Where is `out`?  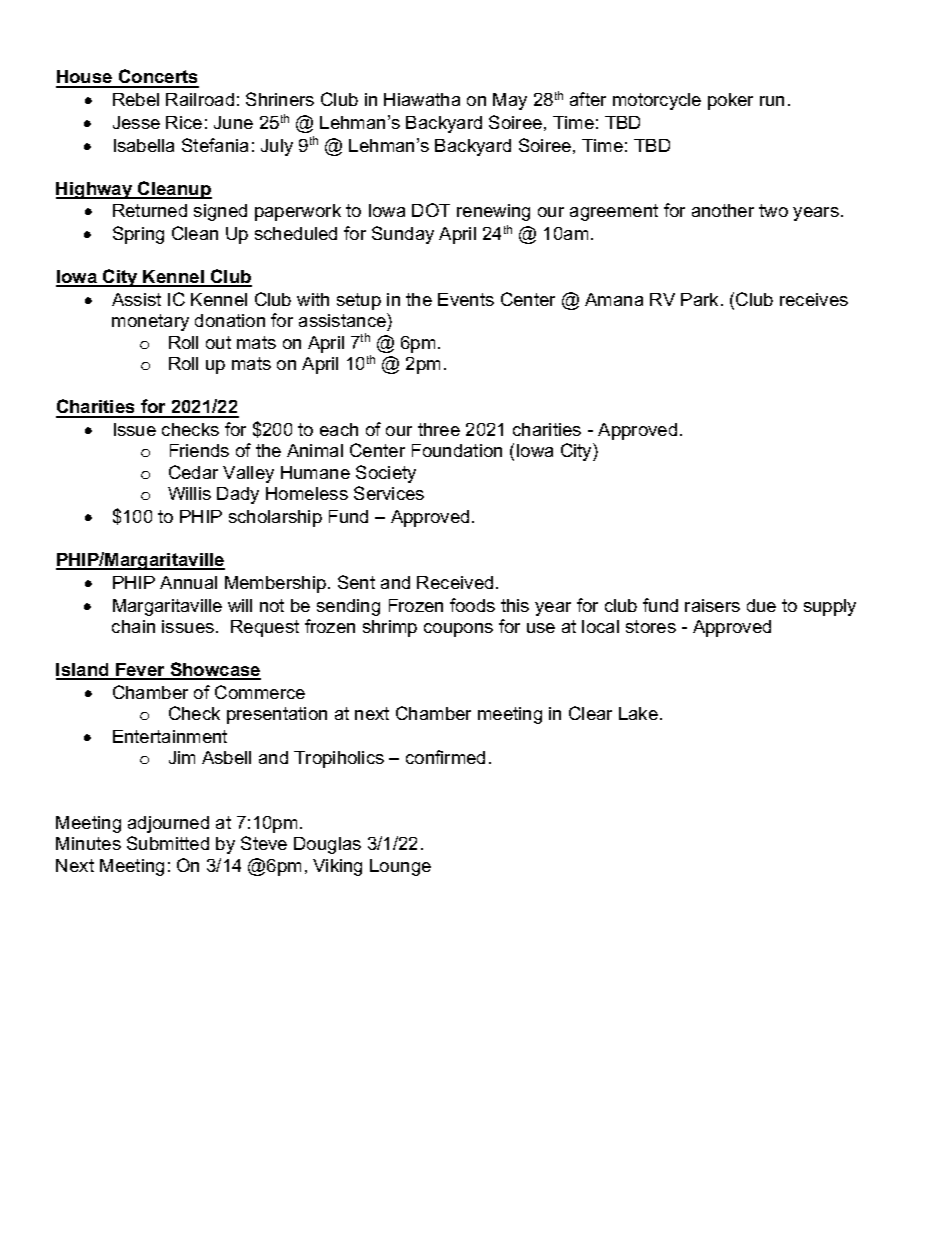
out is located at coordinates (218, 342).
